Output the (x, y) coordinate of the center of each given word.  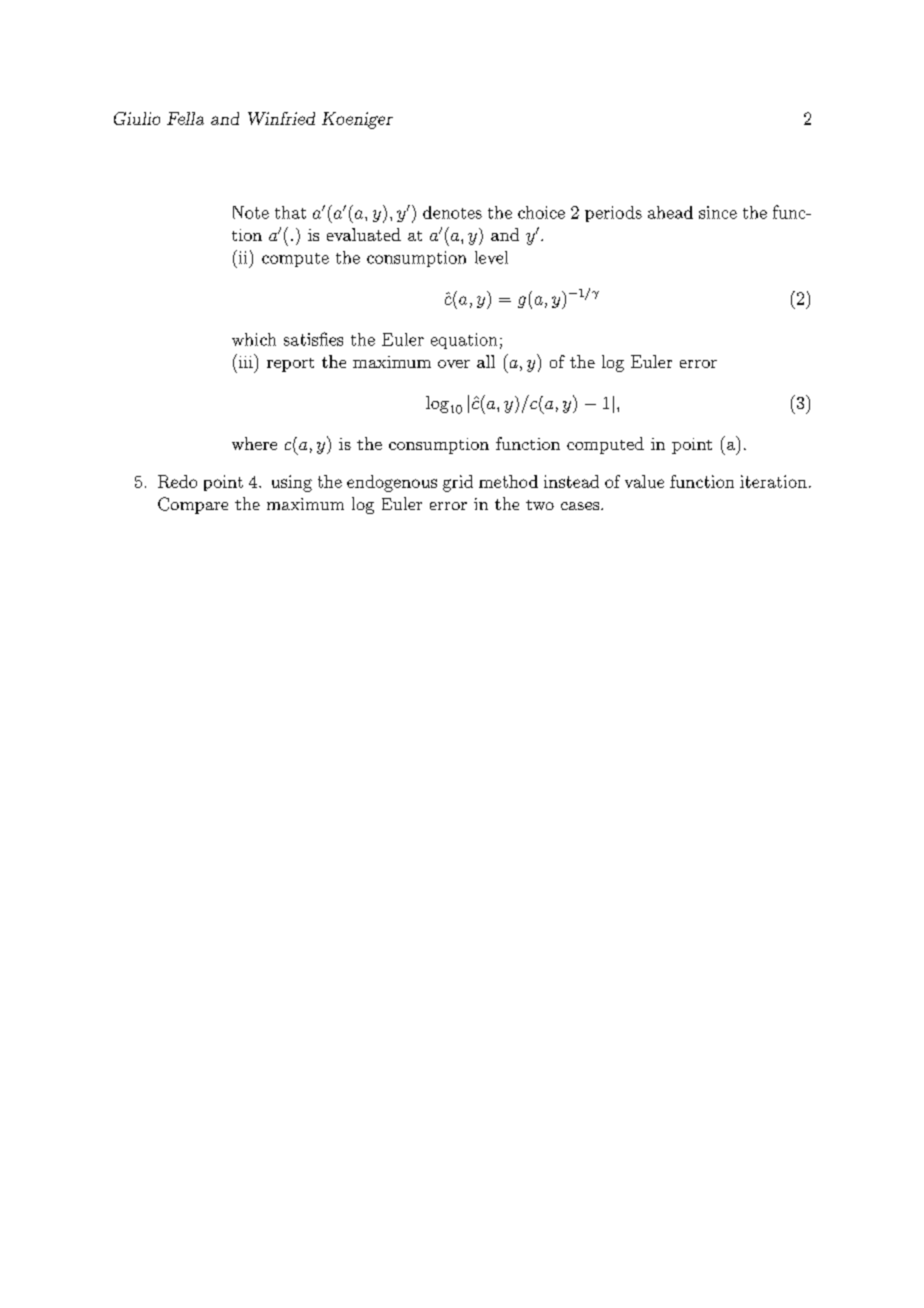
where (254, 443)
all (486, 361)
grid (458, 483)
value (644, 481)
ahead (670, 212)
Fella (185, 118)
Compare (193, 505)
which (254, 339)
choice (541, 212)
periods (613, 214)
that (290, 212)
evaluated (364, 234)
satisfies (313, 339)
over (454, 364)
